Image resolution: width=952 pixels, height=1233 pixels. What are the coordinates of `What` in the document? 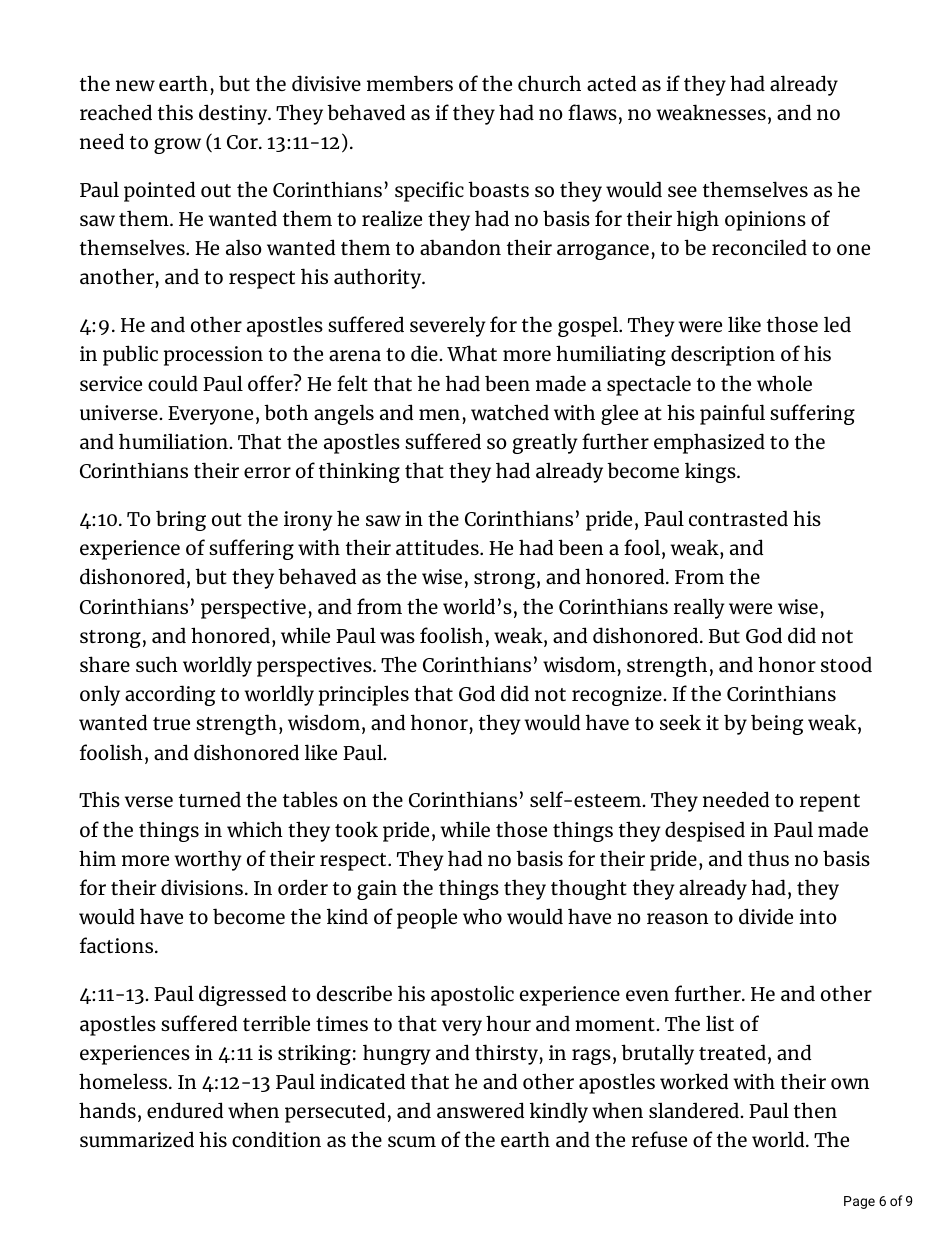 It's located at (472, 353).
